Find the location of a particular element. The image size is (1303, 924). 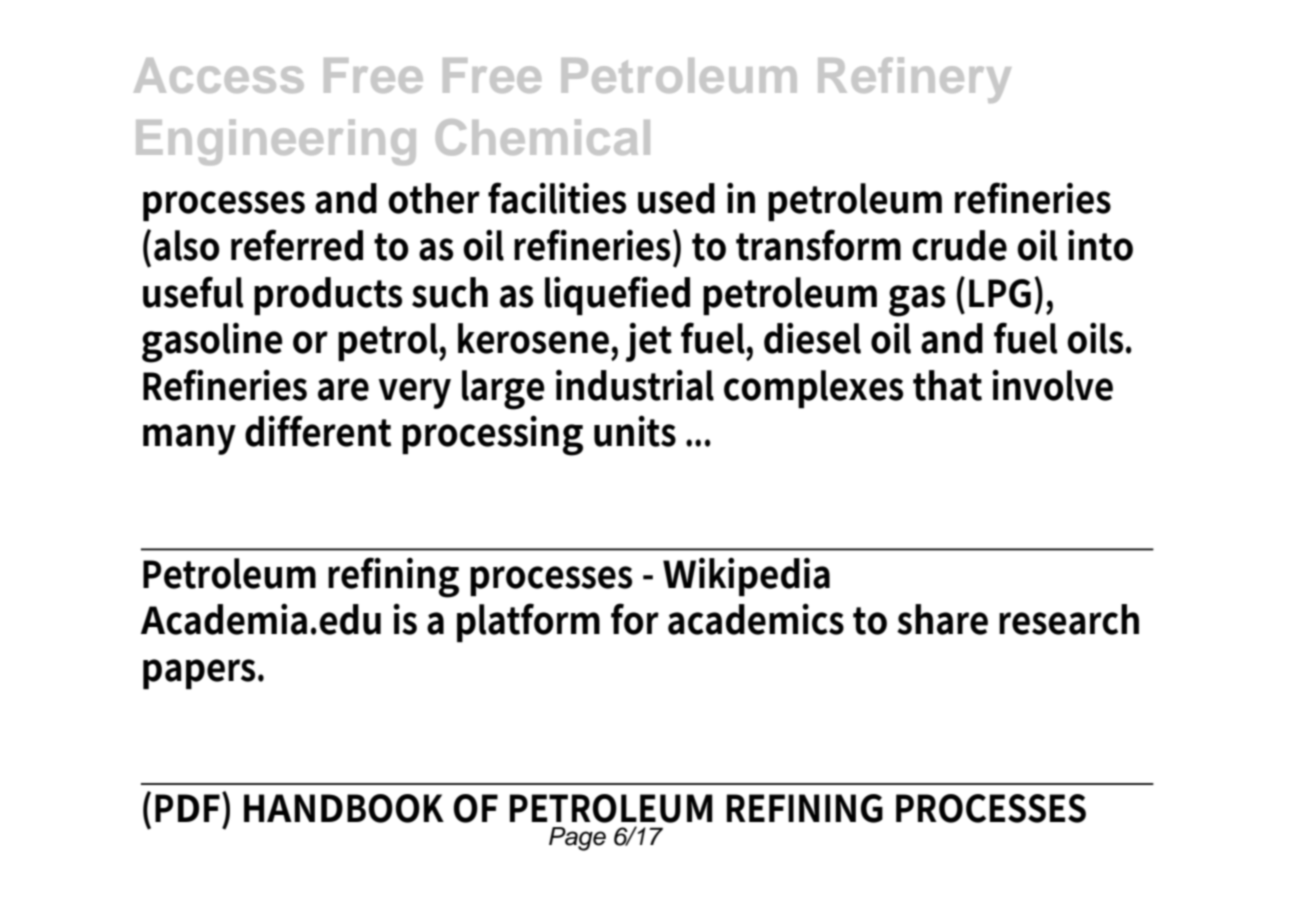

LPG is located at coordinates (1000, 293).
